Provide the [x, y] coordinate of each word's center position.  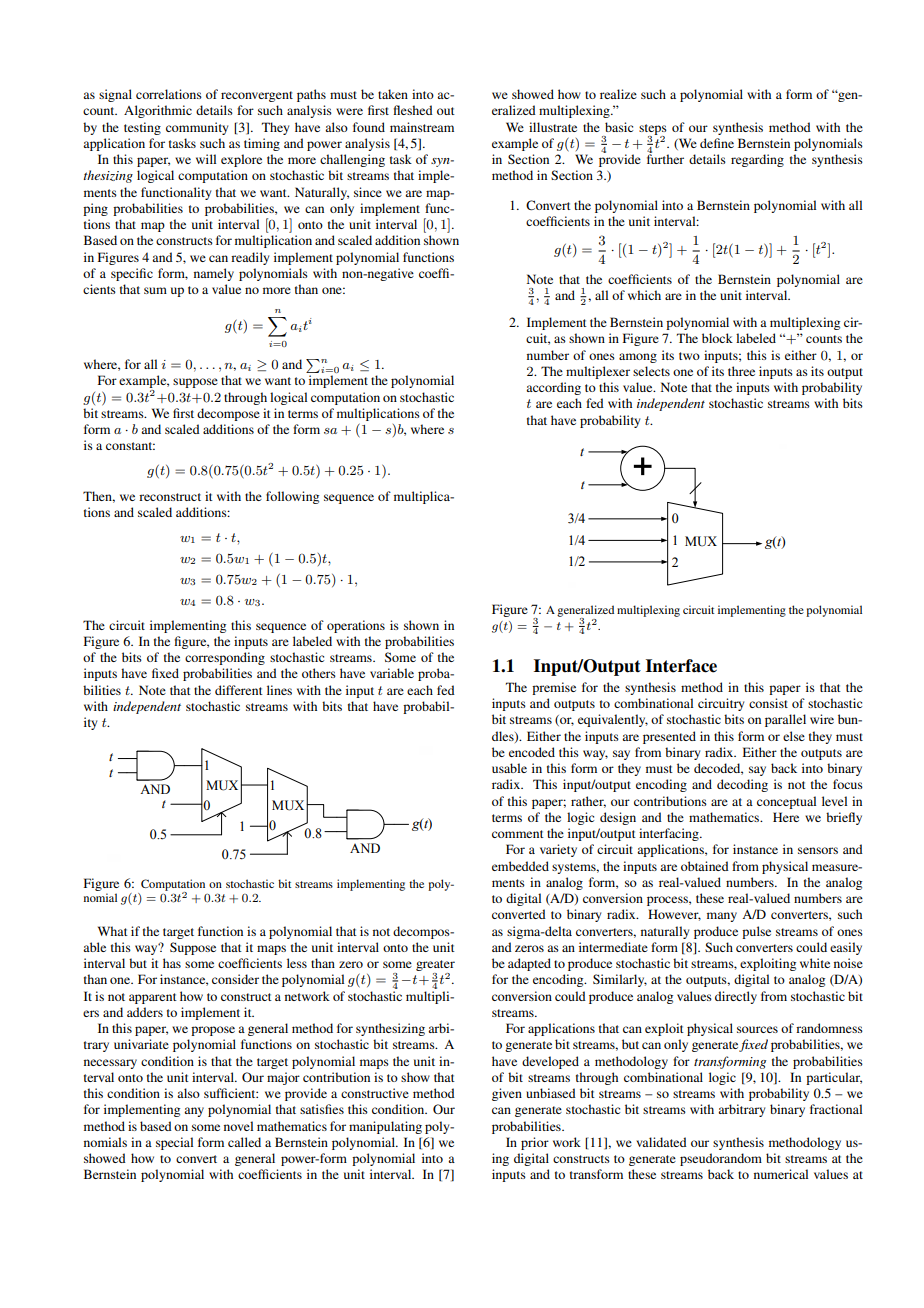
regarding [757, 160]
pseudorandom [721, 1159]
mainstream [422, 127]
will [206, 159]
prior [535, 1143]
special [174, 1143]
